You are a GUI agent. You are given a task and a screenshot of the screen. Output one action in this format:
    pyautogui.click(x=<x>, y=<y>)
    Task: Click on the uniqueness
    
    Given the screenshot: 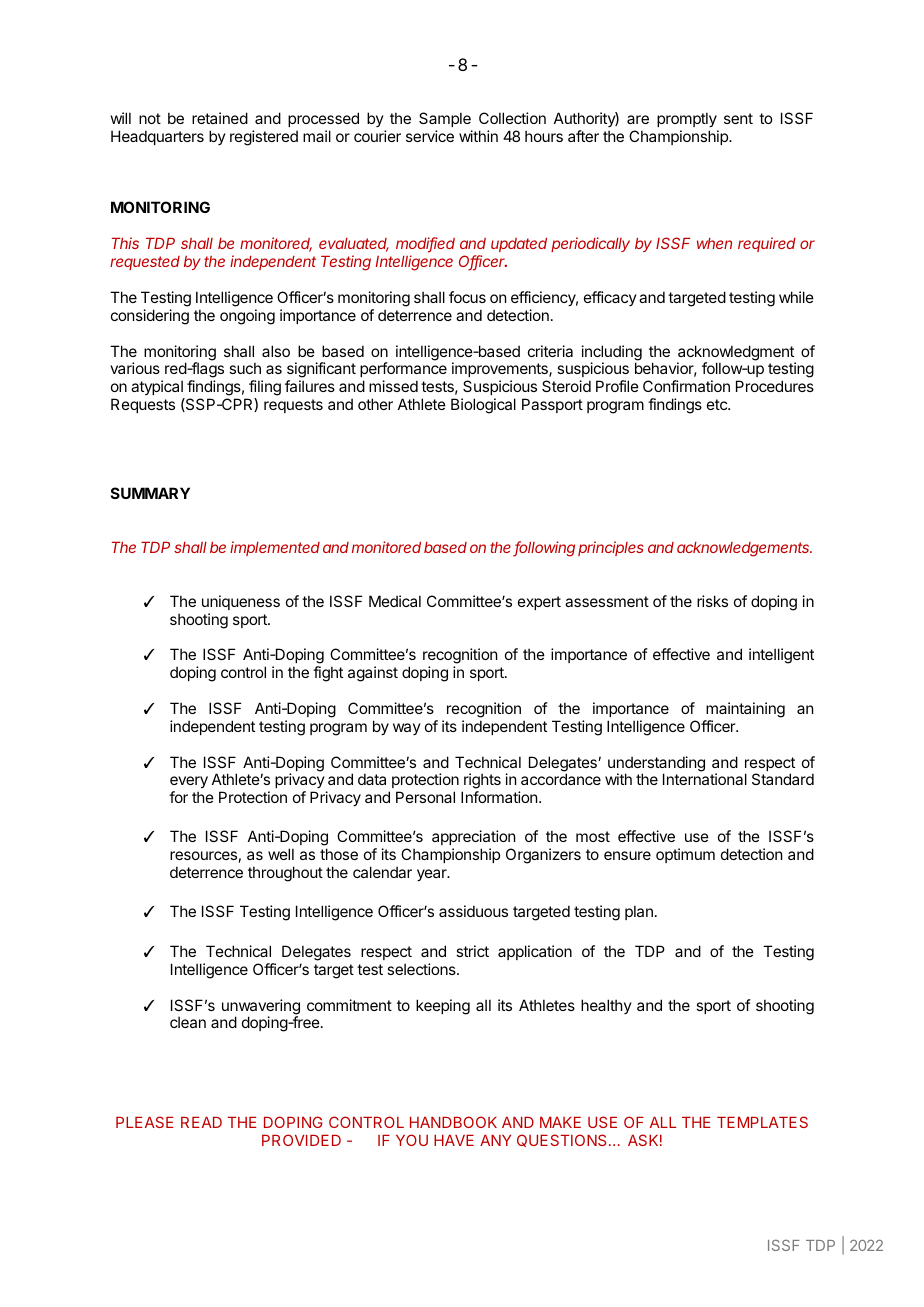 What is the action you would take?
    pyautogui.click(x=241, y=602)
